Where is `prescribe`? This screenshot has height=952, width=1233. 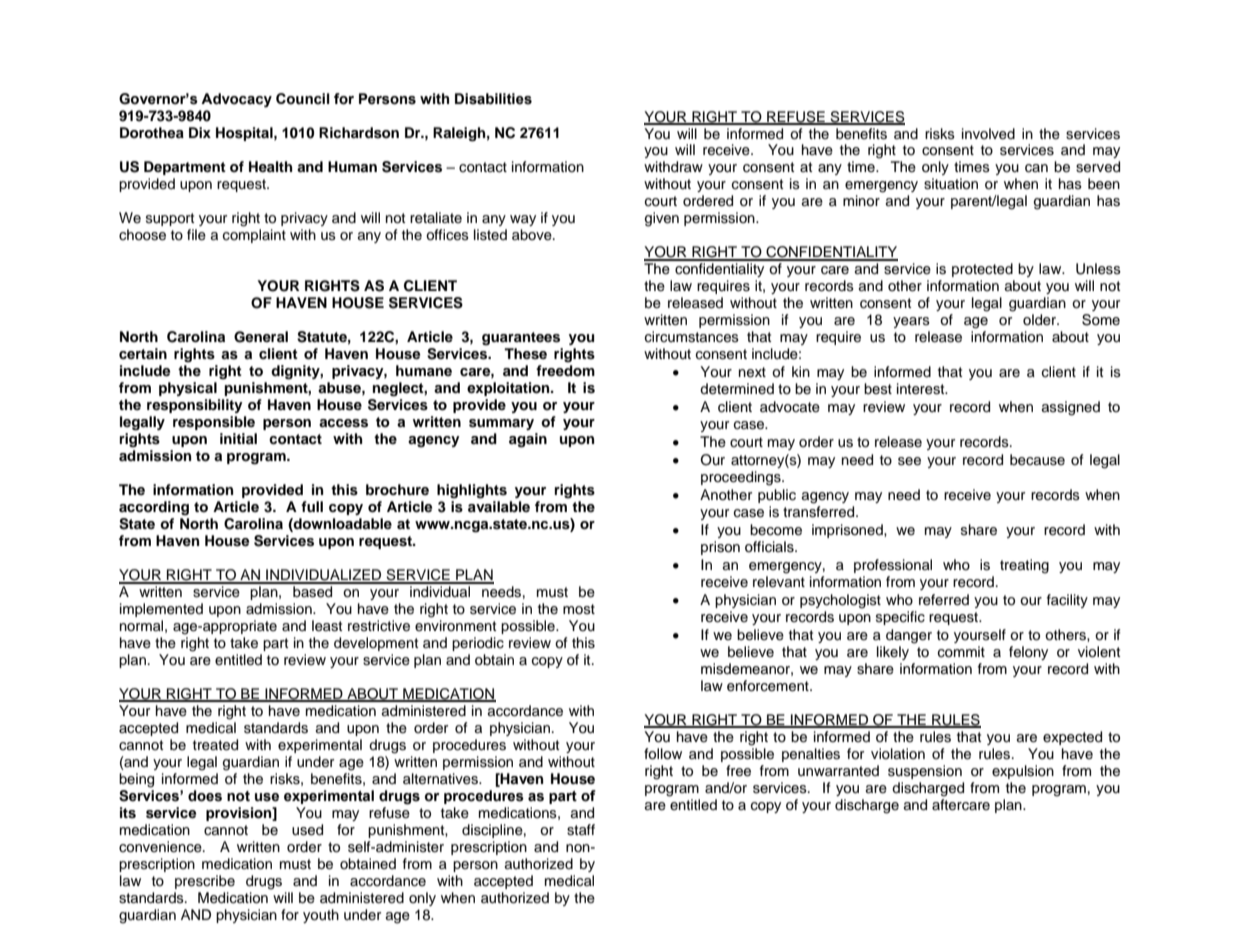 prescribe is located at coordinates (205, 882).
